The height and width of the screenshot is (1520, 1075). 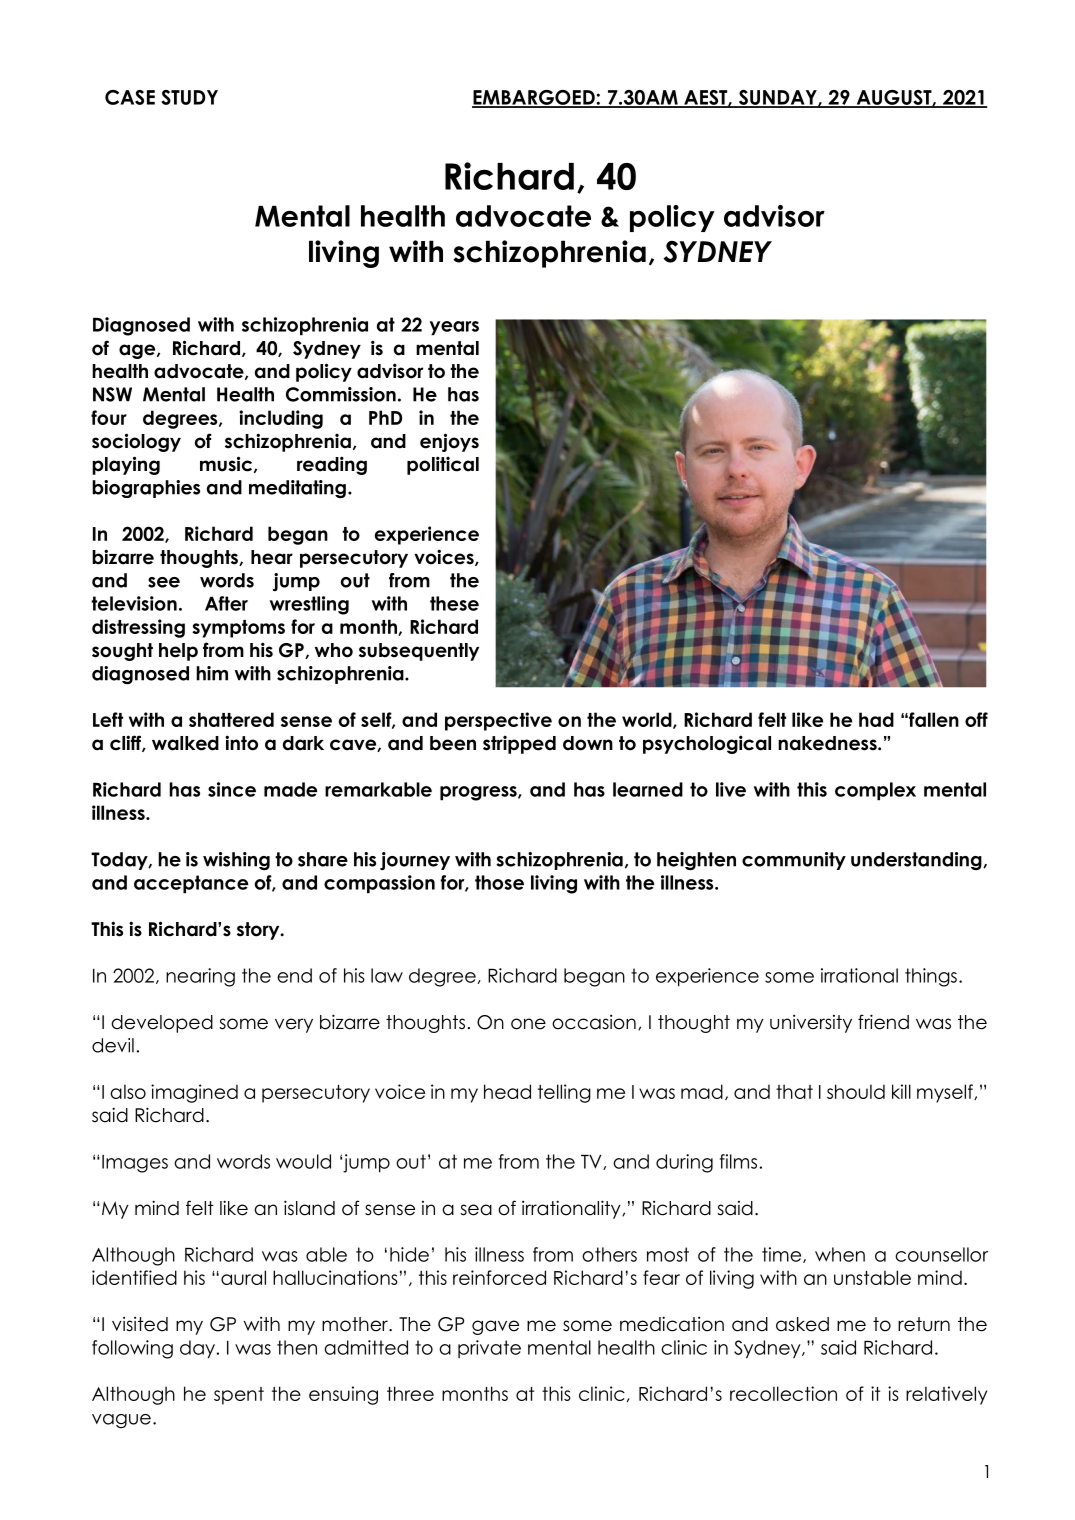 What do you see at coordinates (239, 1396) in the screenshot?
I see `spent` at bounding box center [239, 1396].
